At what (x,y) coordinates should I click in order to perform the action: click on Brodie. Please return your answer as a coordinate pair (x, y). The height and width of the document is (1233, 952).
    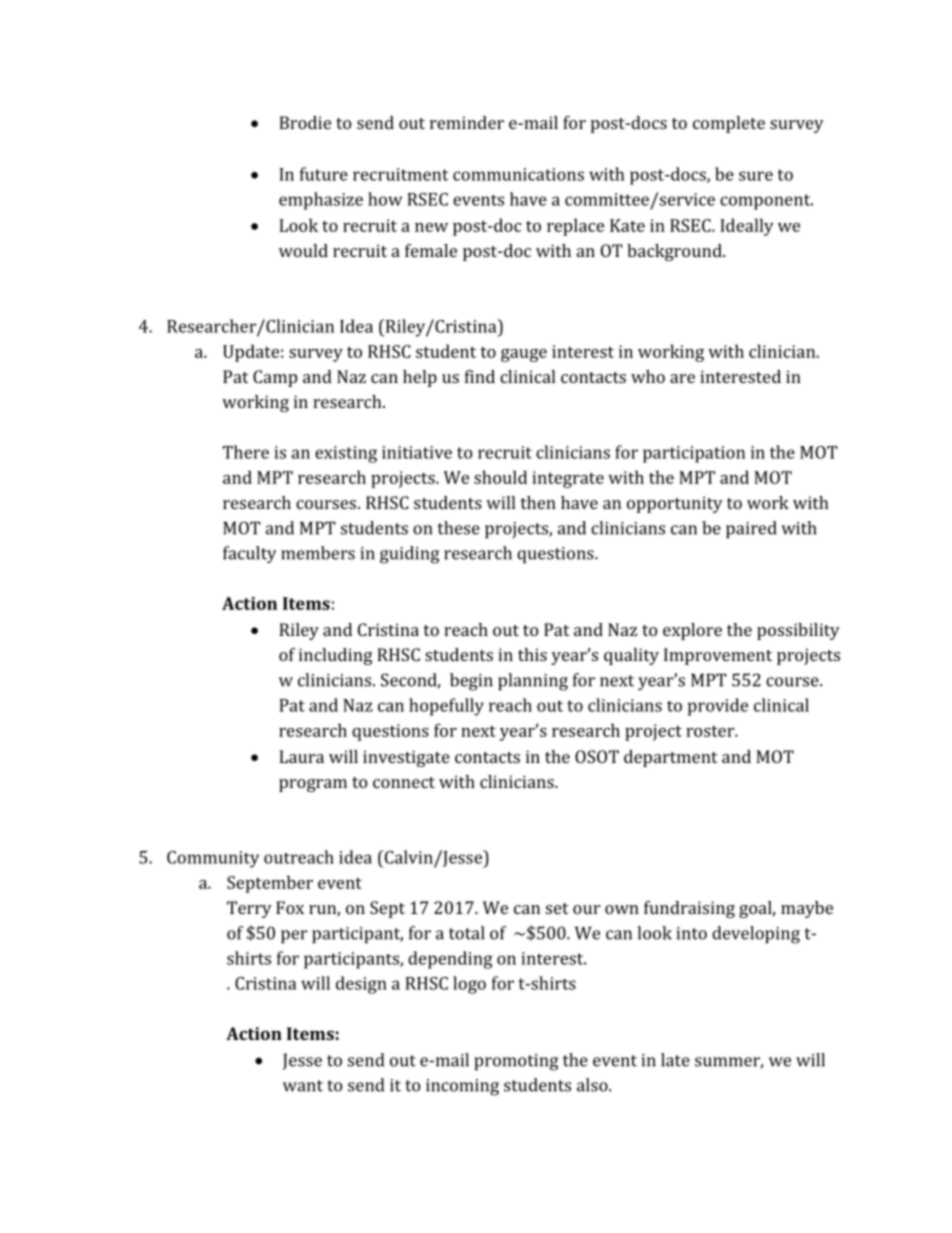
    Looking at the image, I should click on (305, 122).
